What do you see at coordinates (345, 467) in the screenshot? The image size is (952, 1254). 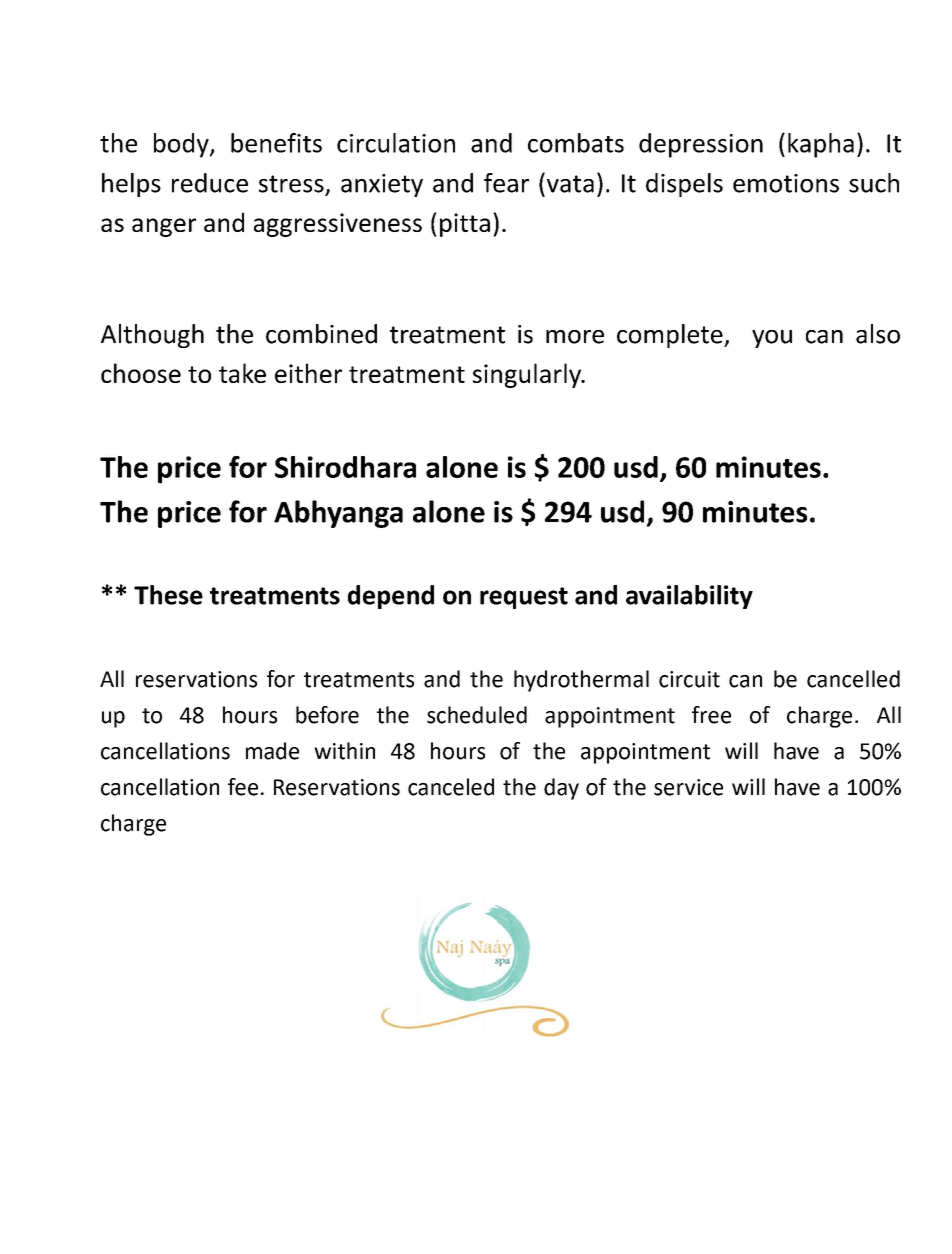 I see `Shirodhara` at bounding box center [345, 467].
